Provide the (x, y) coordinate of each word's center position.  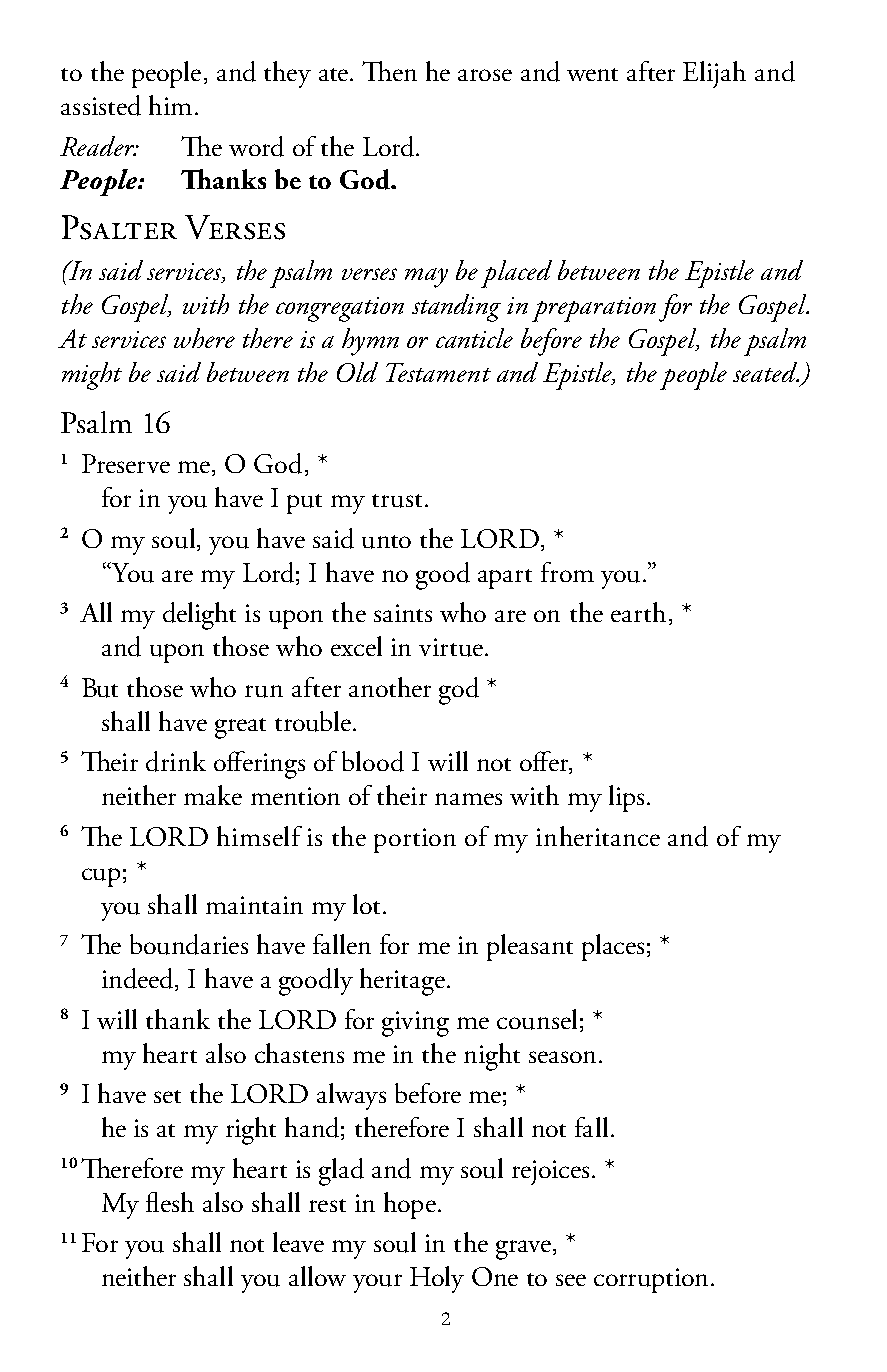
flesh (170, 1202)
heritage (402, 982)
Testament (438, 372)
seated (766, 372)
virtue (451, 647)
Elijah (714, 74)
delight (199, 616)
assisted (101, 105)
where (204, 338)
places (613, 947)
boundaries (189, 944)
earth (638, 612)
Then (389, 71)
